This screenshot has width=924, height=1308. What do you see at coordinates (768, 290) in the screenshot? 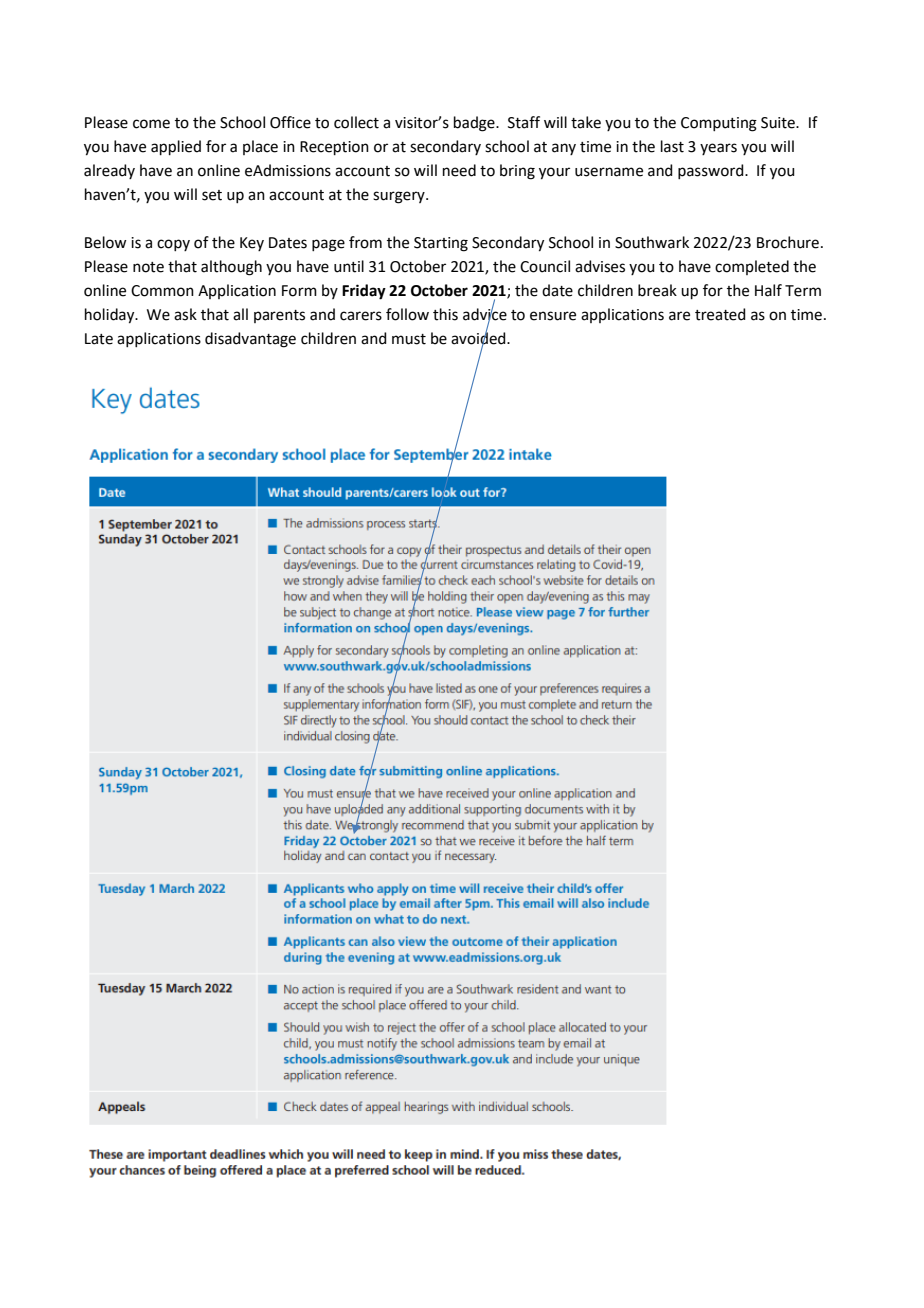
I see `Half` at bounding box center [768, 290].
